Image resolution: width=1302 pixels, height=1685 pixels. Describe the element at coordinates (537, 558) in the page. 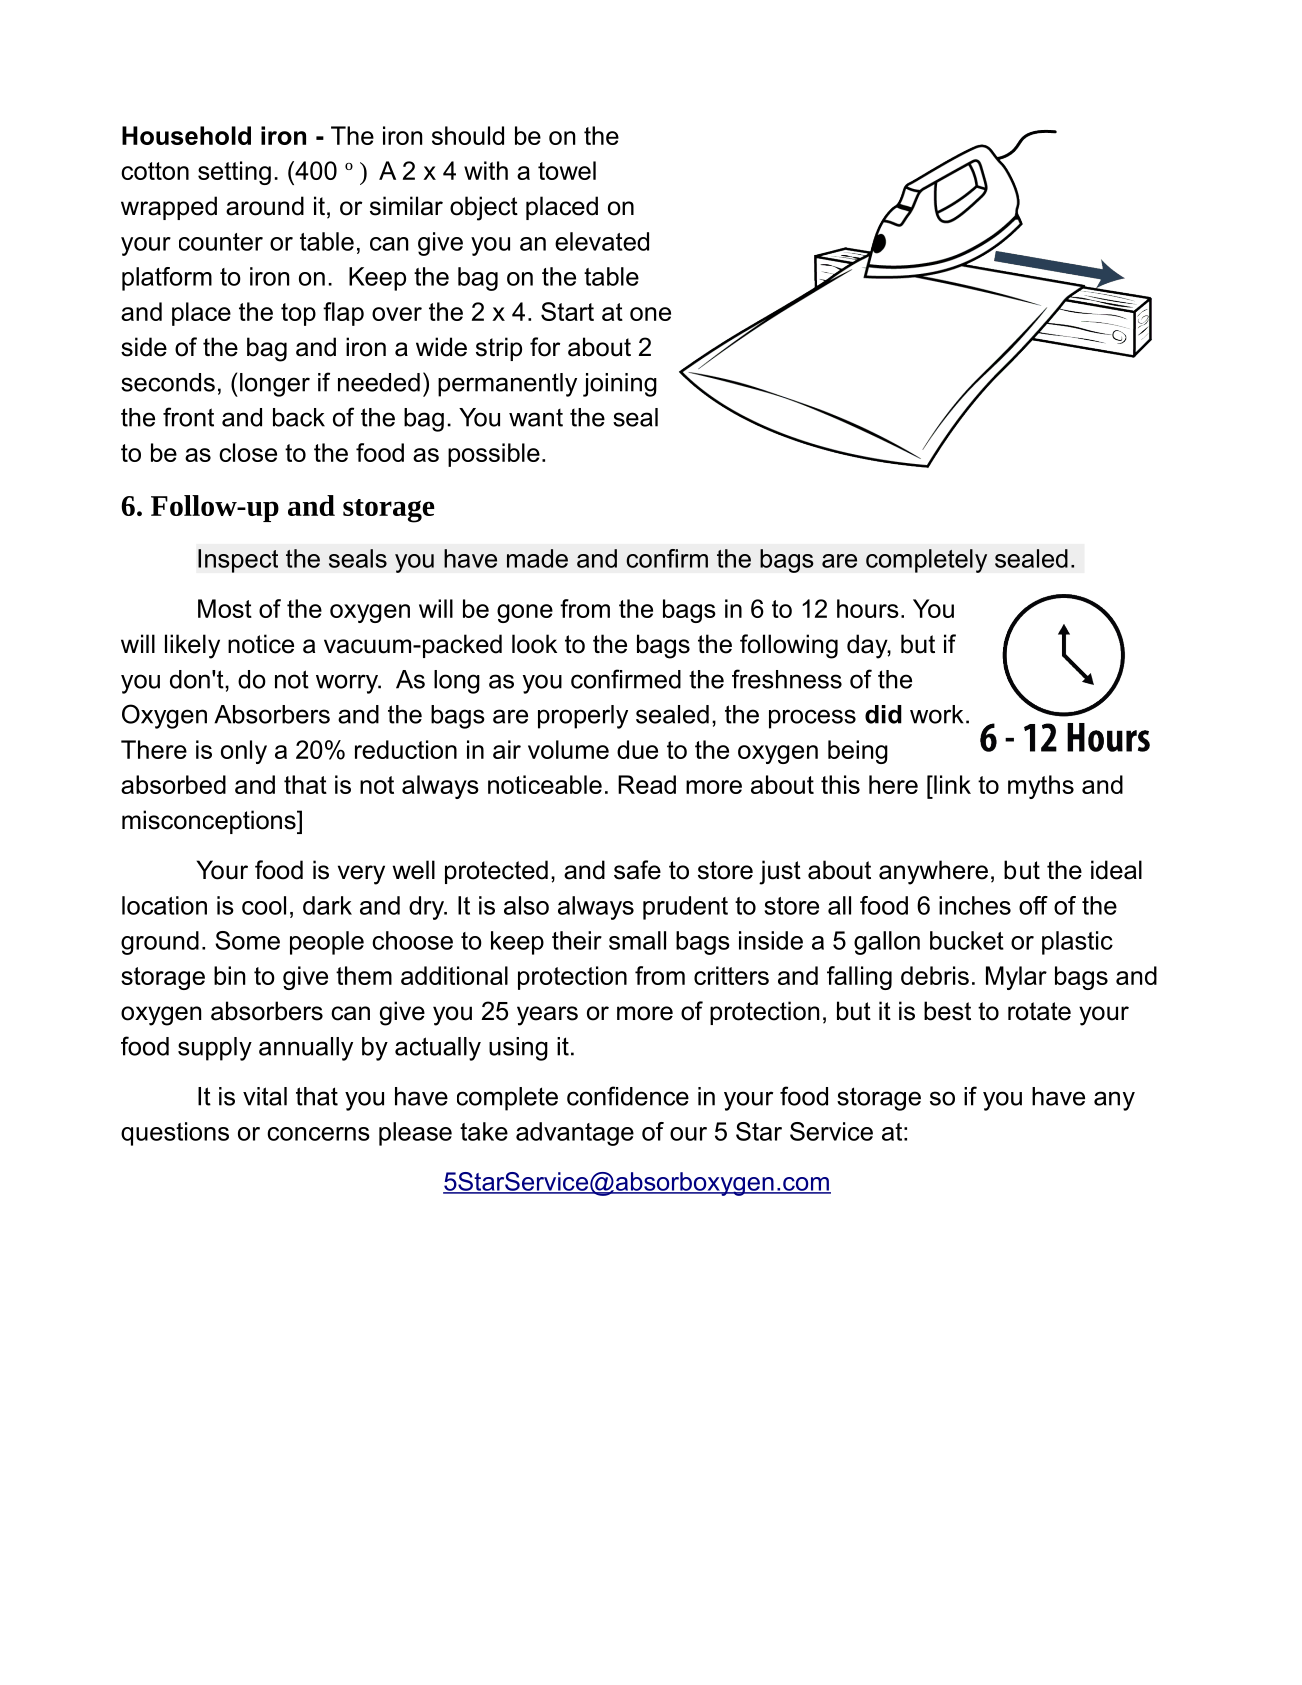

I see `made` at that location.
